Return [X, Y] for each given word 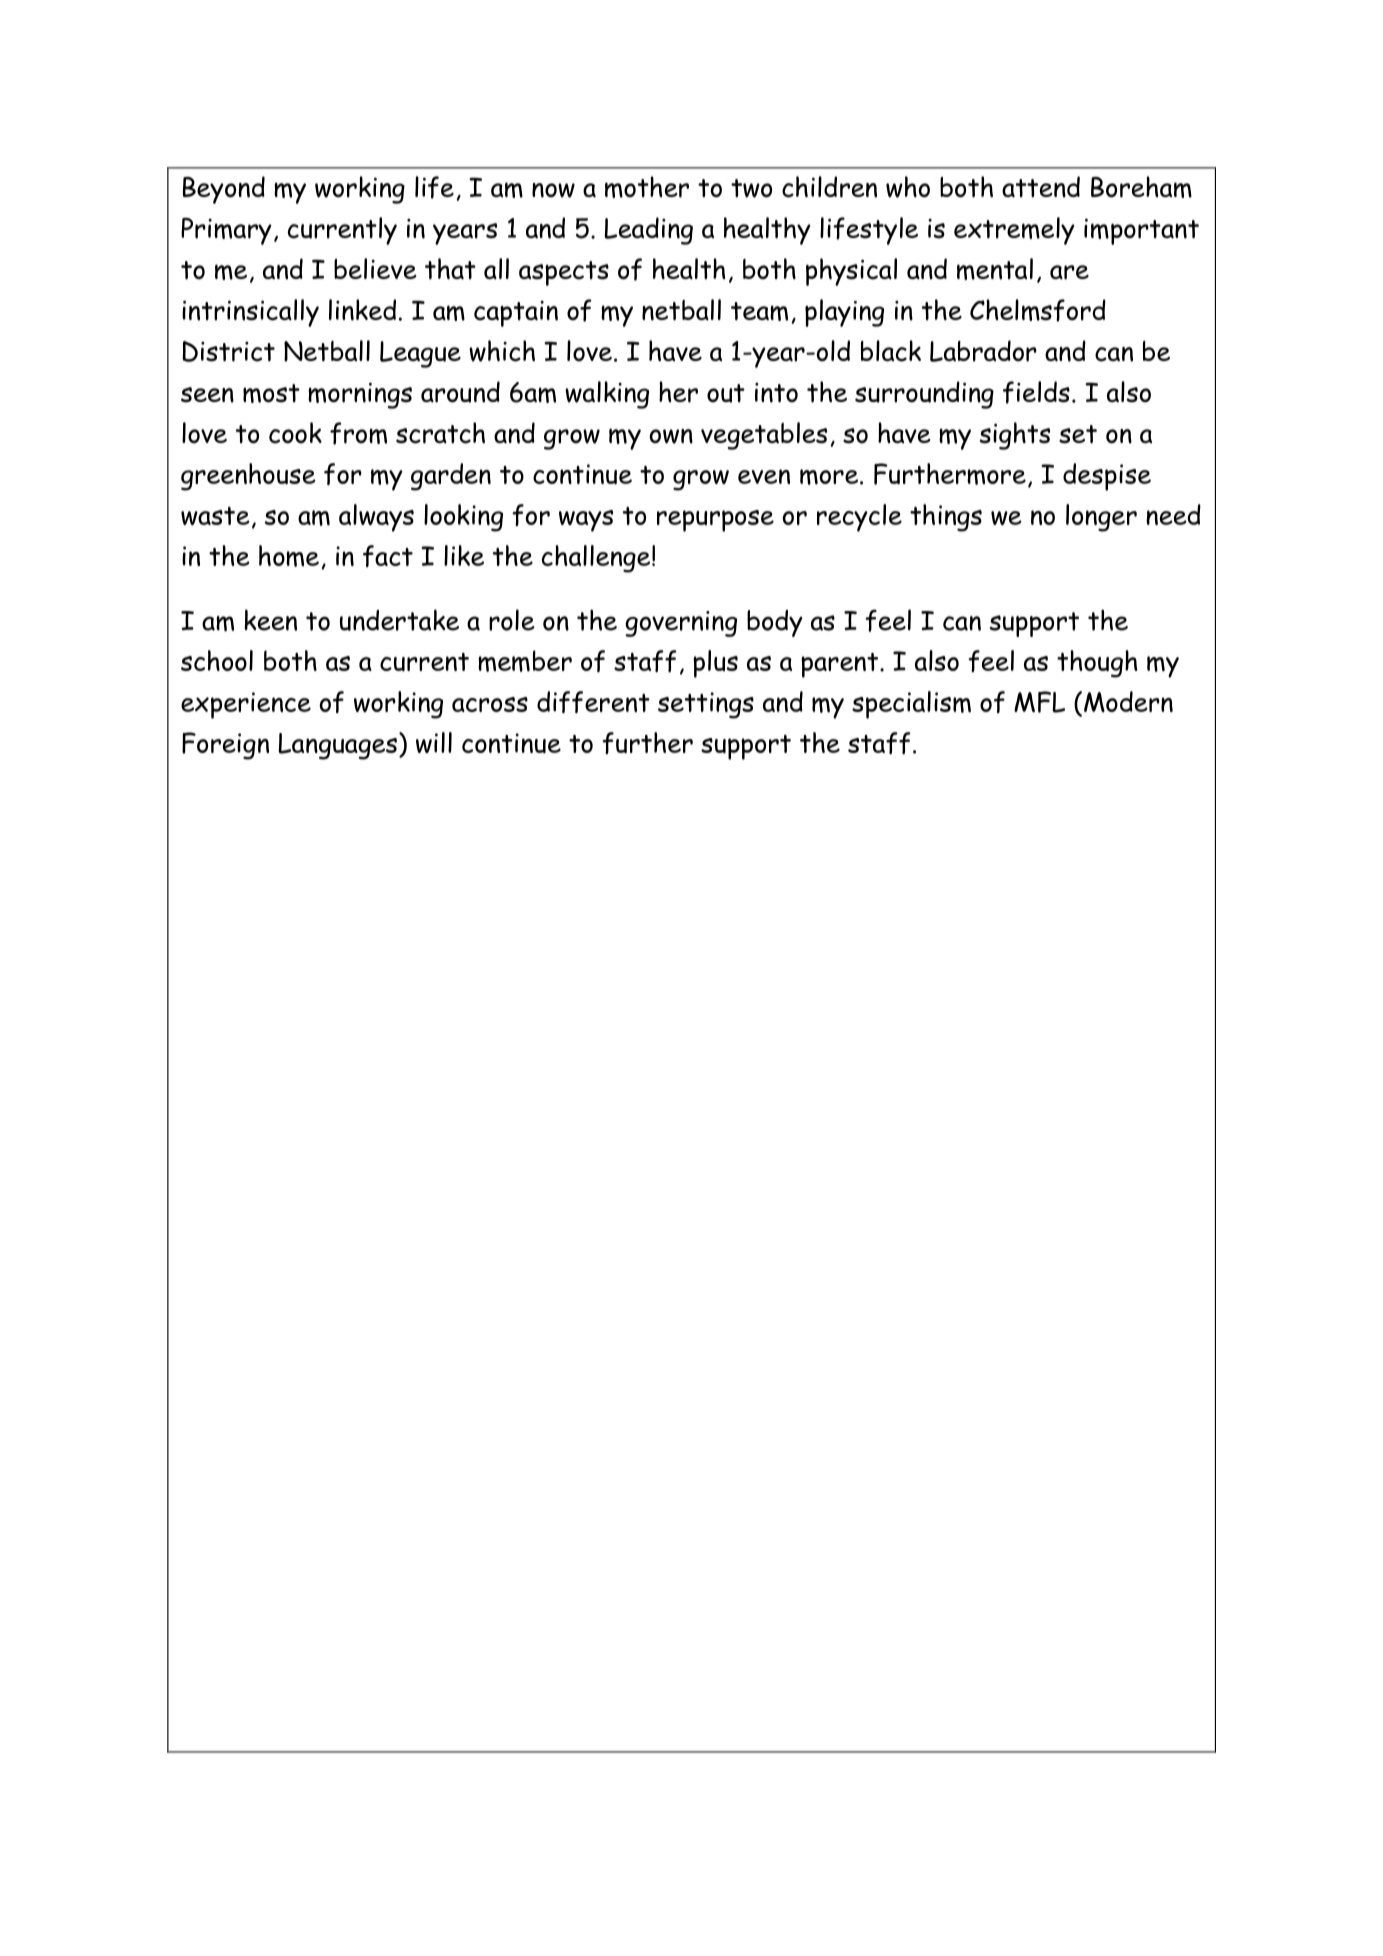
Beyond [224, 190]
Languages [337, 746]
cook [295, 433]
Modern [1128, 701]
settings [706, 705]
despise [1107, 477]
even [764, 476]
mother [647, 187]
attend [1041, 187]
